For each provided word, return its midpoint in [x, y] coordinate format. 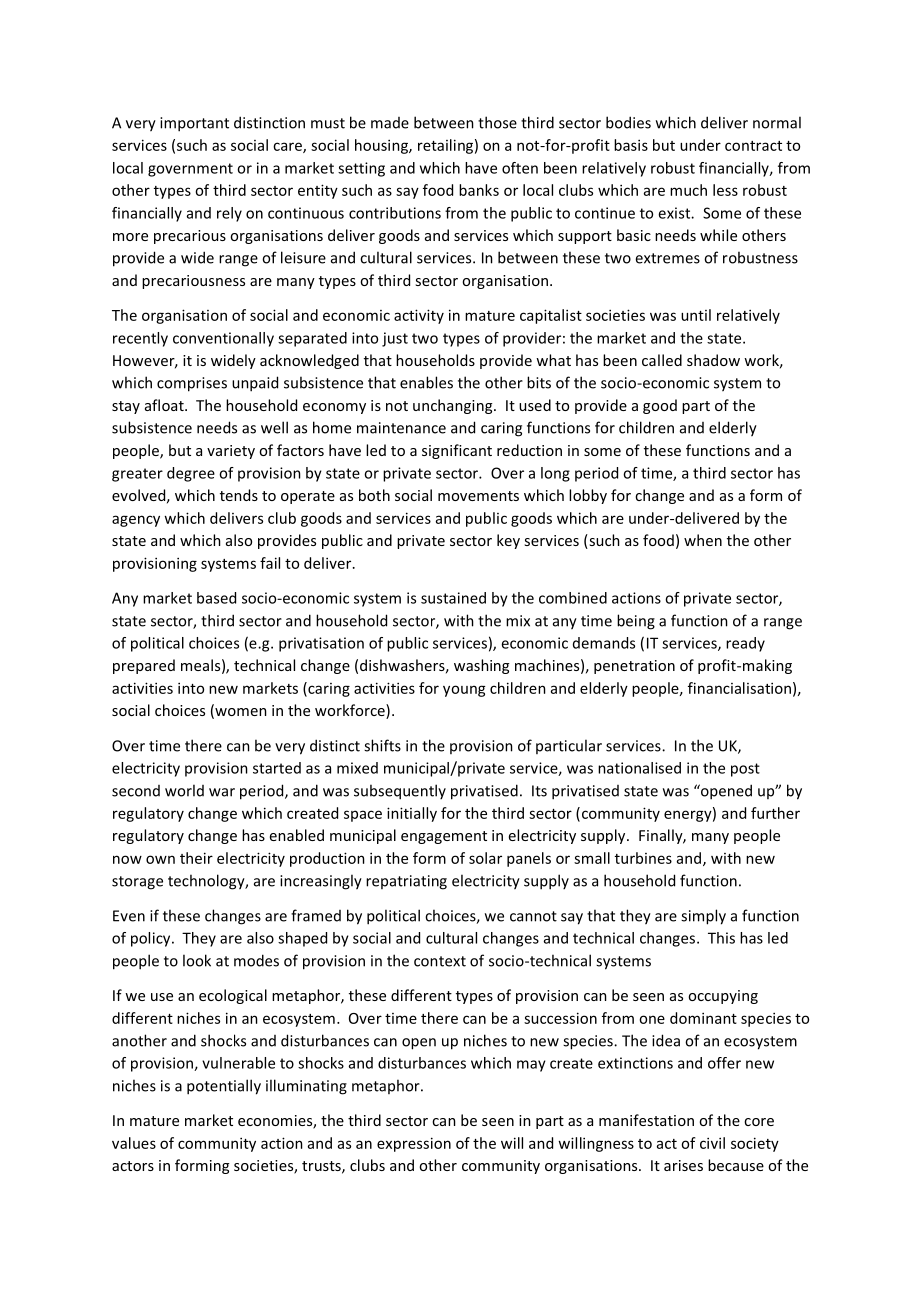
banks [479, 190]
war [222, 792]
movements [478, 496]
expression [414, 1144]
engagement [444, 837]
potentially [224, 1087]
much [688, 190]
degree [191, 474]
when [703, 540]
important [194, 124]
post [745, 770]
